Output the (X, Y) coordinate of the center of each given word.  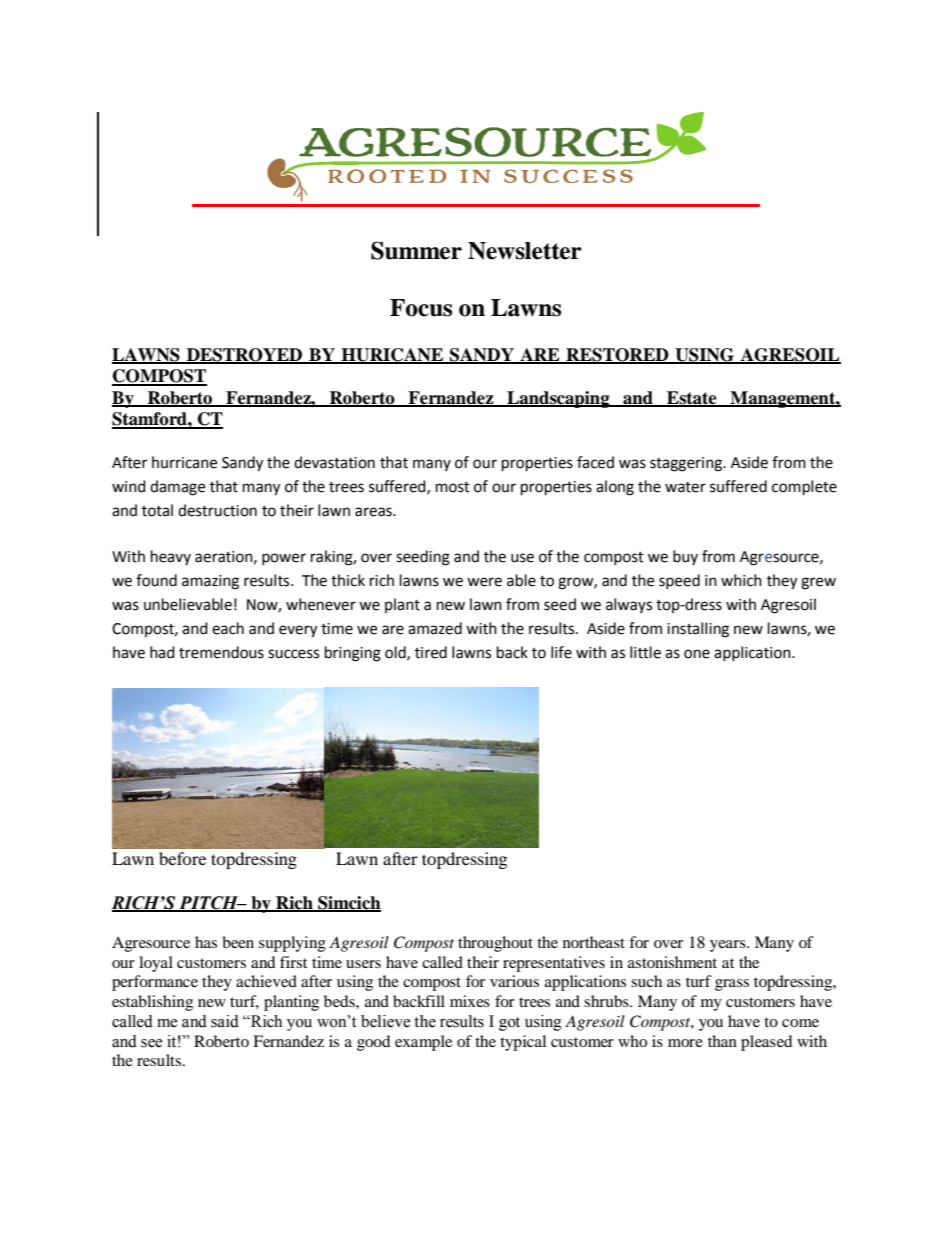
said (225, 1021)
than (722, 1041)
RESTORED (617, 355)
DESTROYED (244, 355)
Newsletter (525, 251)
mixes (470, 1001)
